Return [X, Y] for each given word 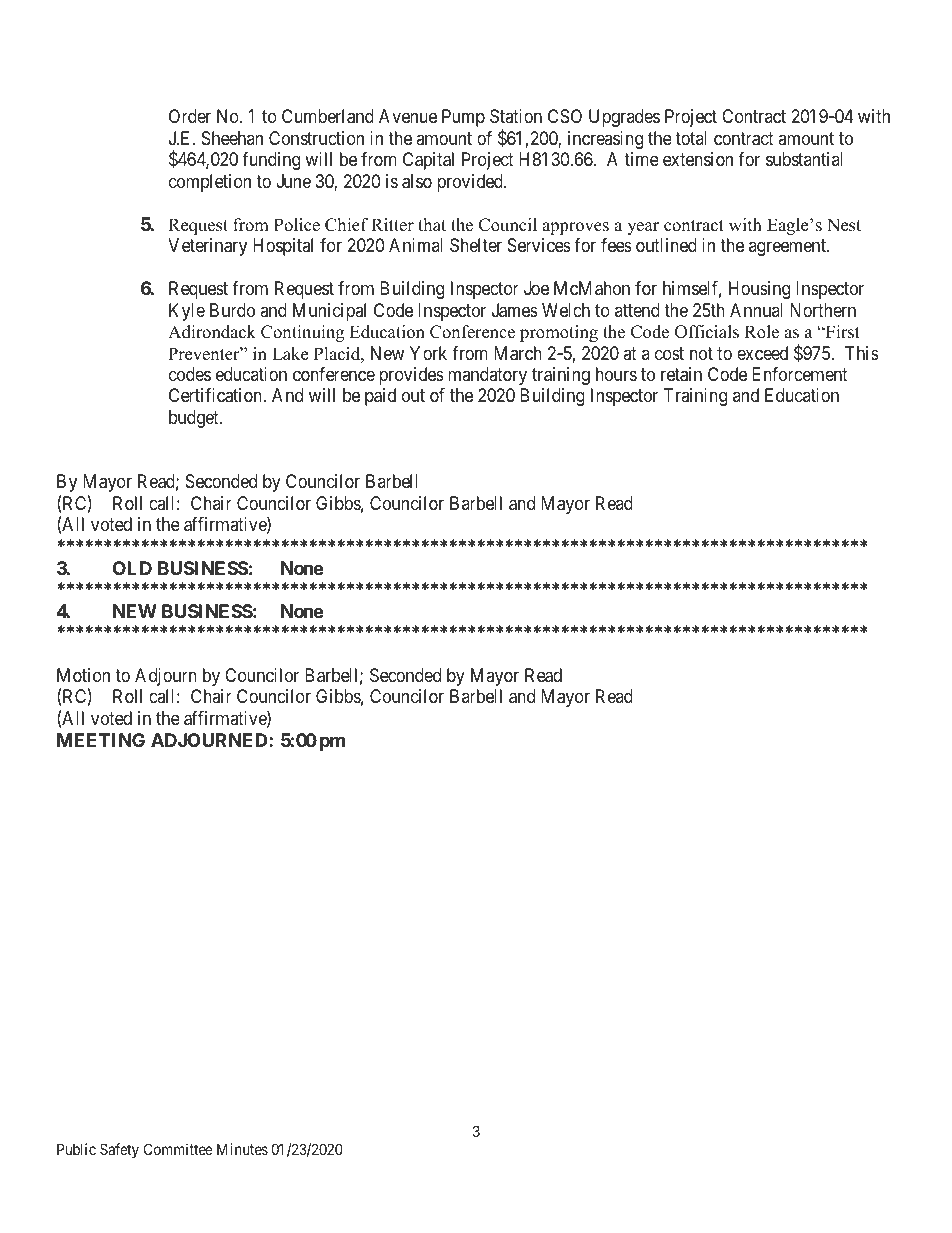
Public [76, 1149]
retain [681, 374]
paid [380, 397]
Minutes [242, 1149]
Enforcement [800, 374]
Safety [119, 1150]
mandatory [487, 376]
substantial [804, 159]
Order [190, 116]
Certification [216, 395]
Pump [463, 118]
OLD [132, 568]
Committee [178, 1149]
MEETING [101, 740]
